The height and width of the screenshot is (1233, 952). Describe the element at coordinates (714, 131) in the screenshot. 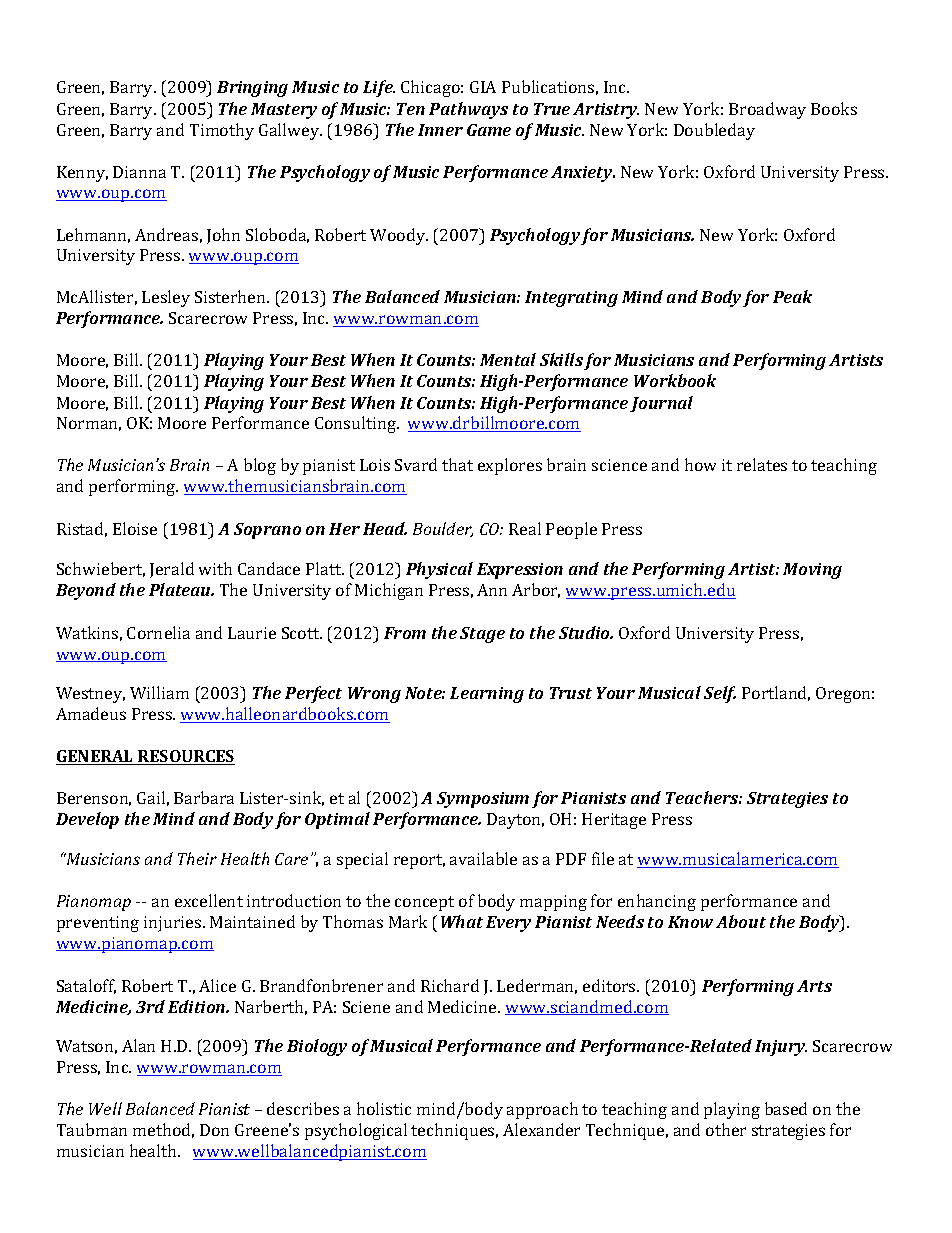

I see `Doubleday` at that location.
